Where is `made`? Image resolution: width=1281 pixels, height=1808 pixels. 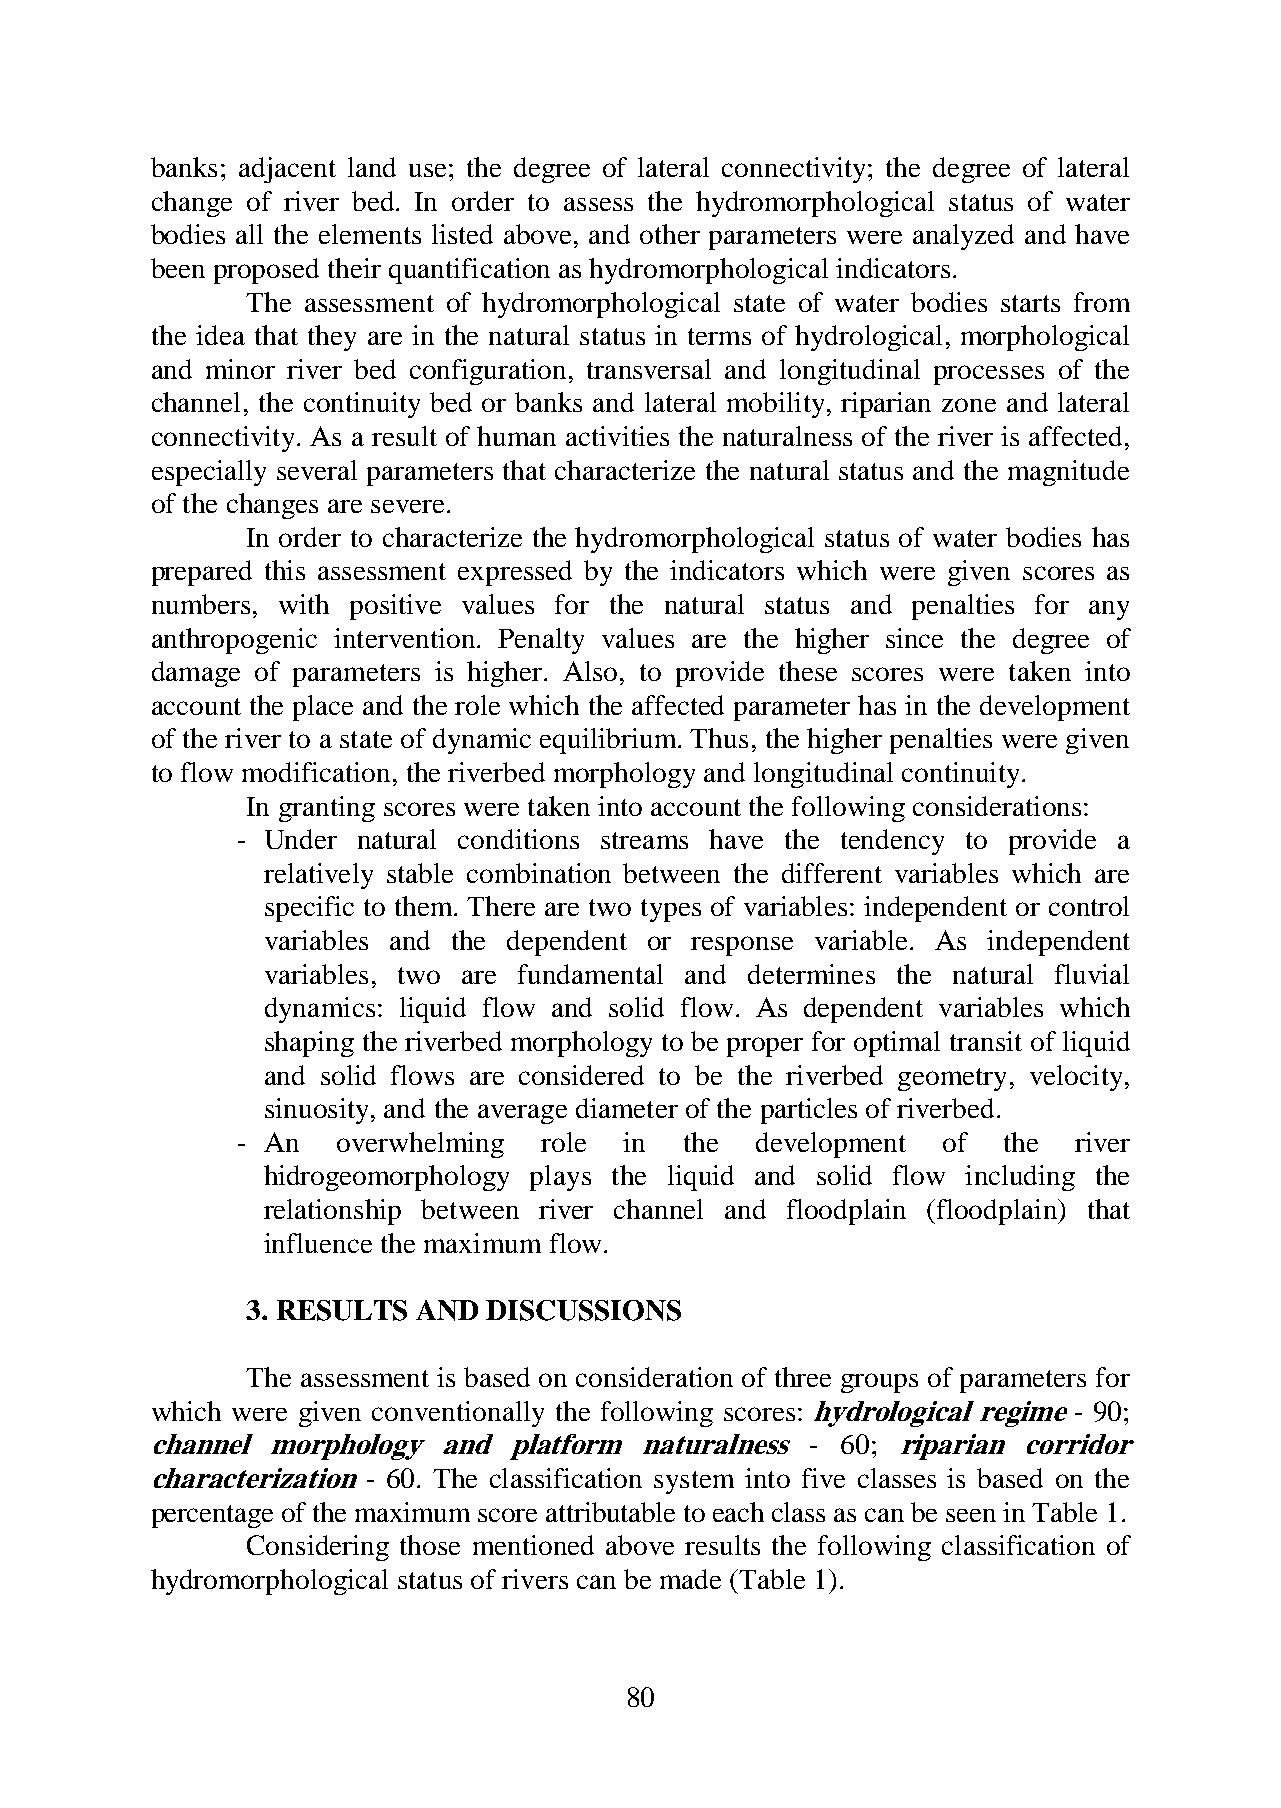
made is located at coordinates (690, 1579).
